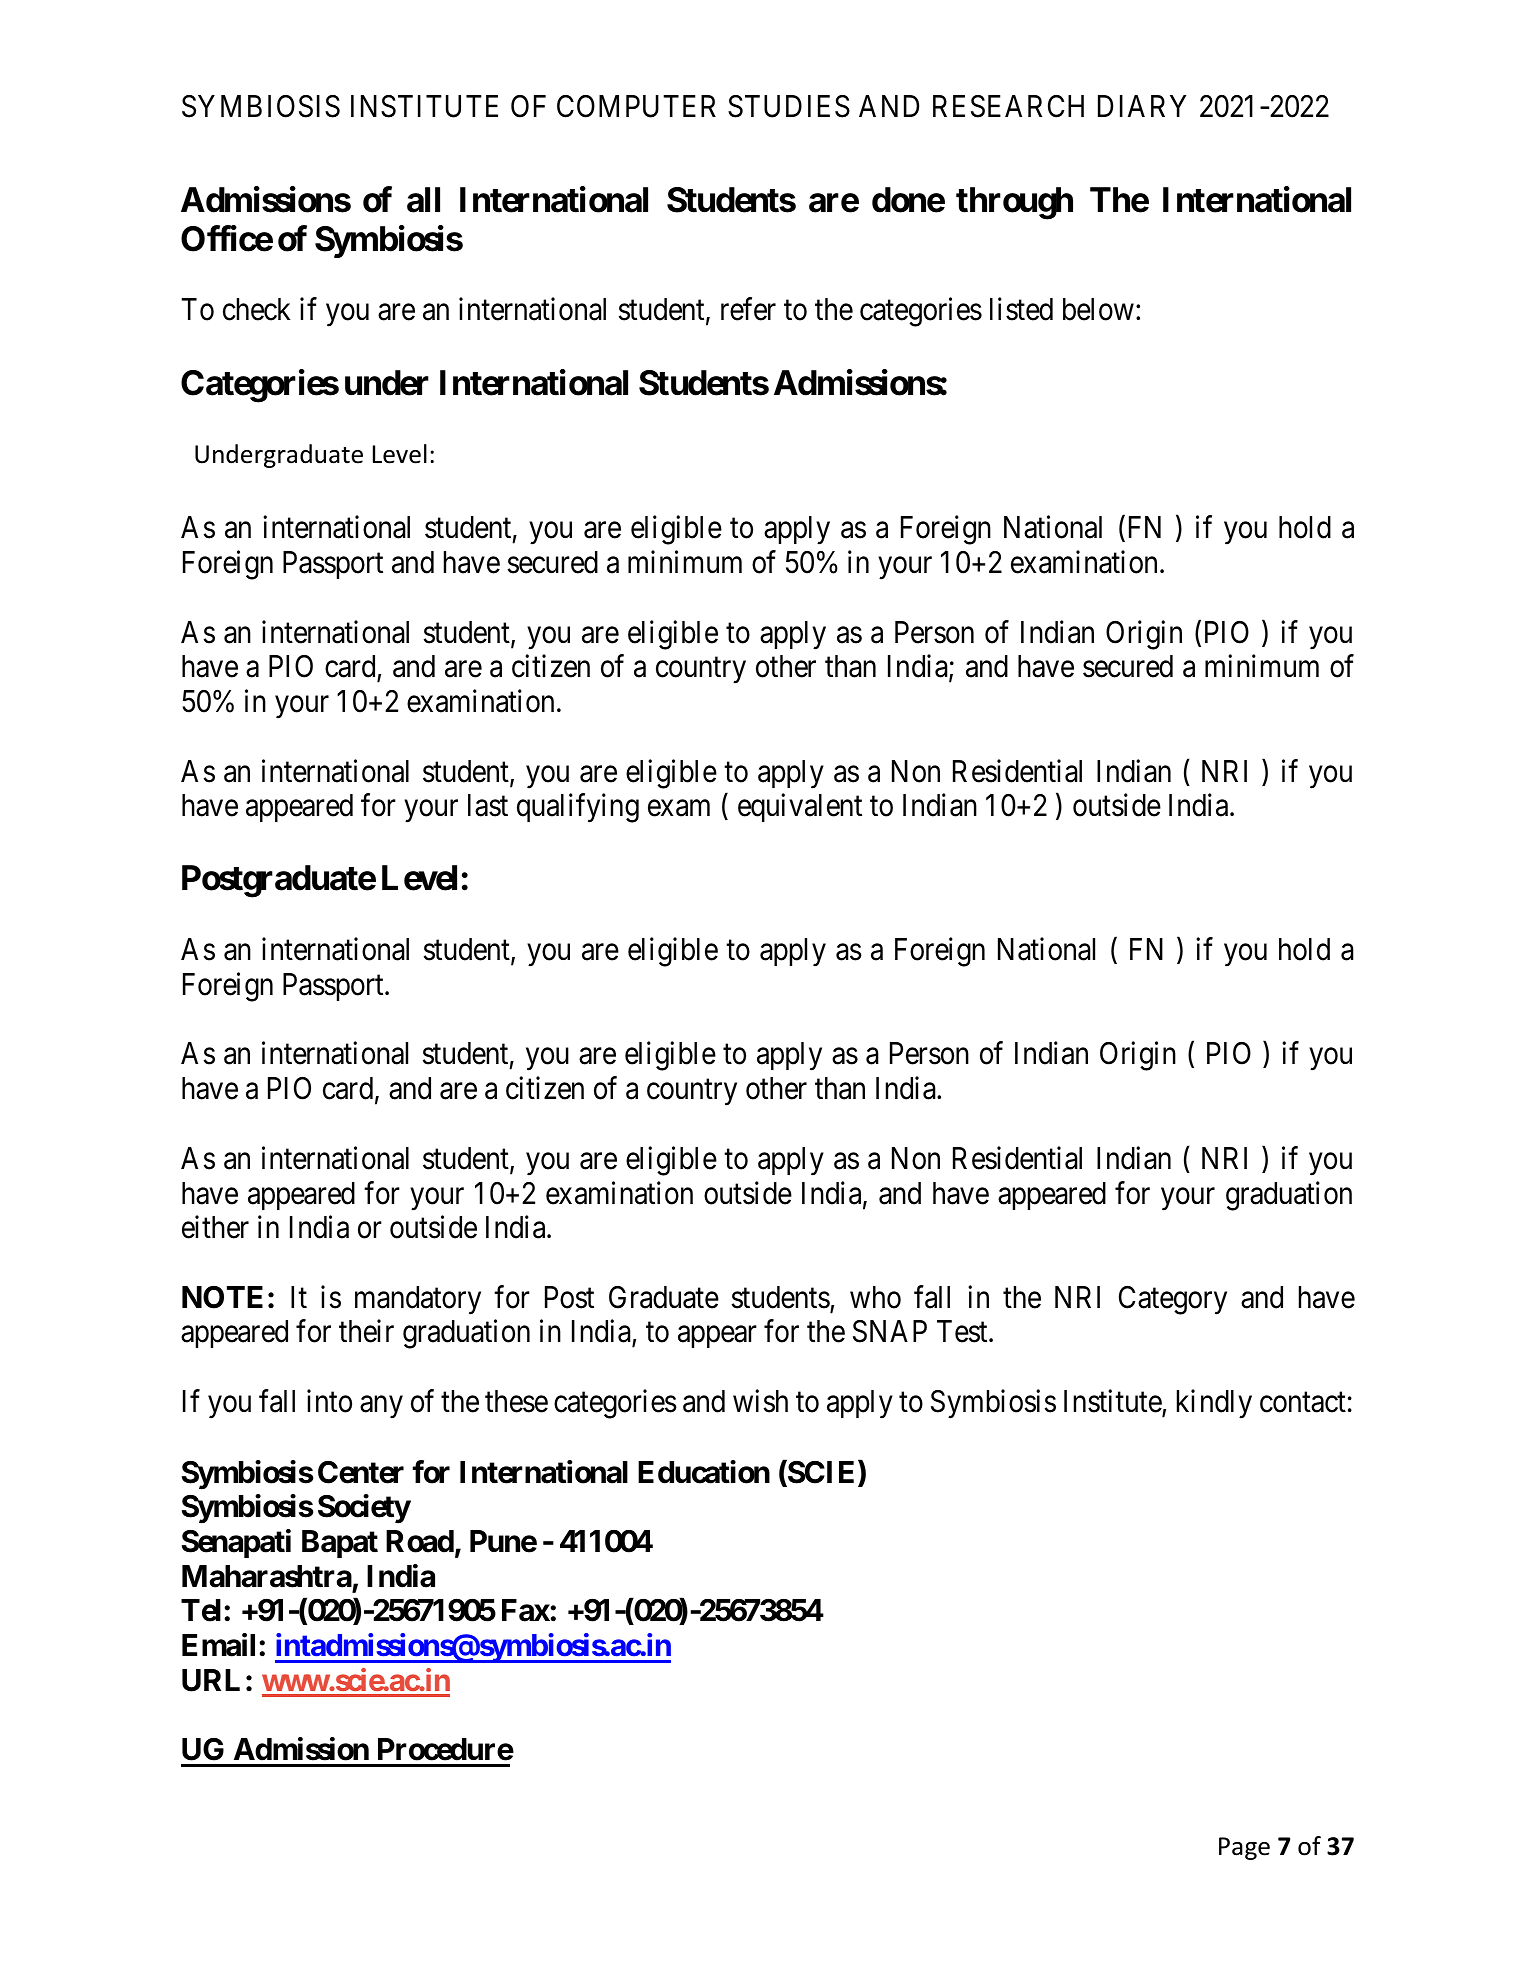 The width and height of the screenshot is (1535, 1987). I want to click on qualifying, so click(578, 808).
